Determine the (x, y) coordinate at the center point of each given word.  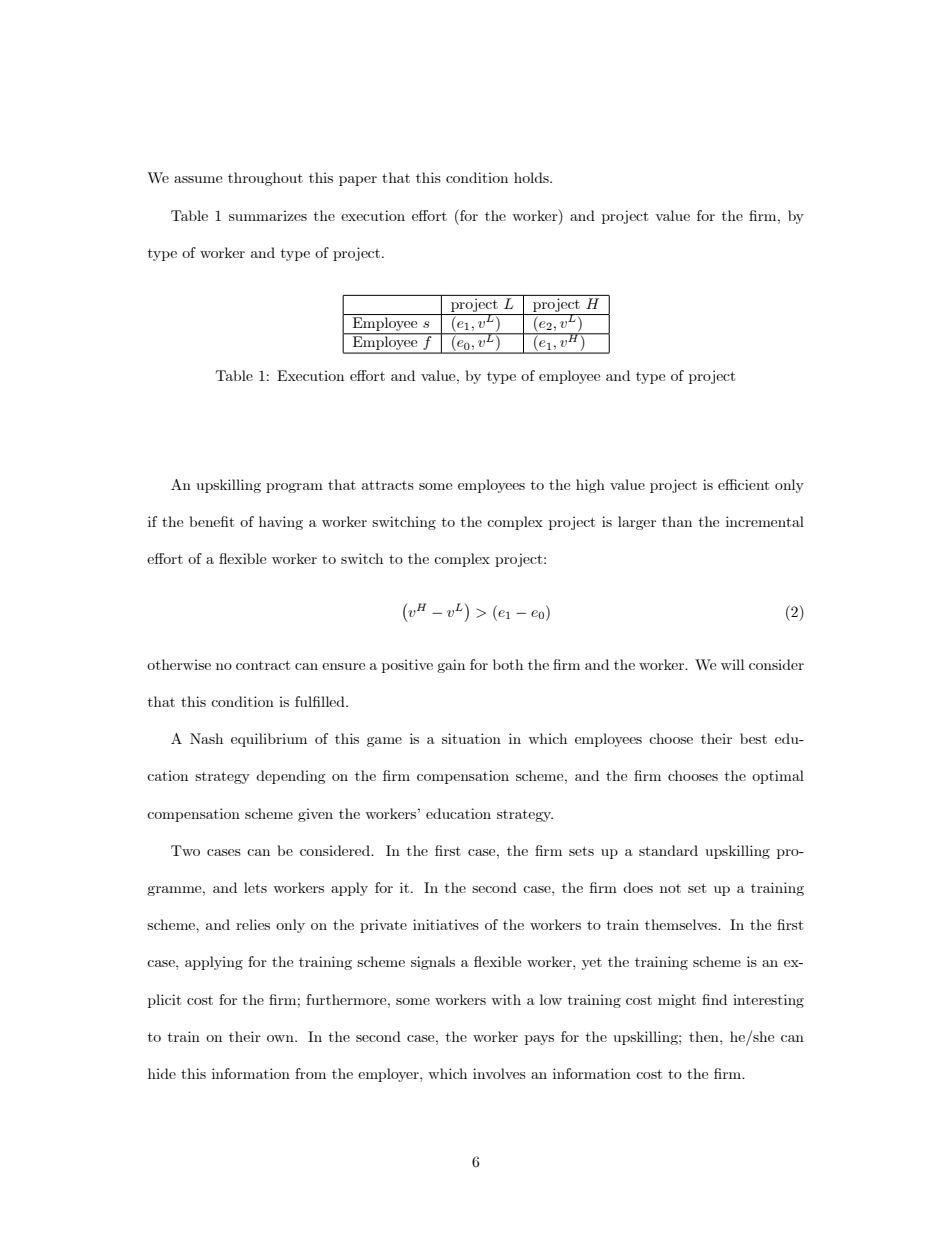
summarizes (268, 215)
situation (471, 738)
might (677, 1001)
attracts (388, 485)
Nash (206, 738)
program (294, 488)
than (677, 521)
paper (358, 181)
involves (499, 1073)
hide (162, 1073)
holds (532, 177)
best (753, 738)
